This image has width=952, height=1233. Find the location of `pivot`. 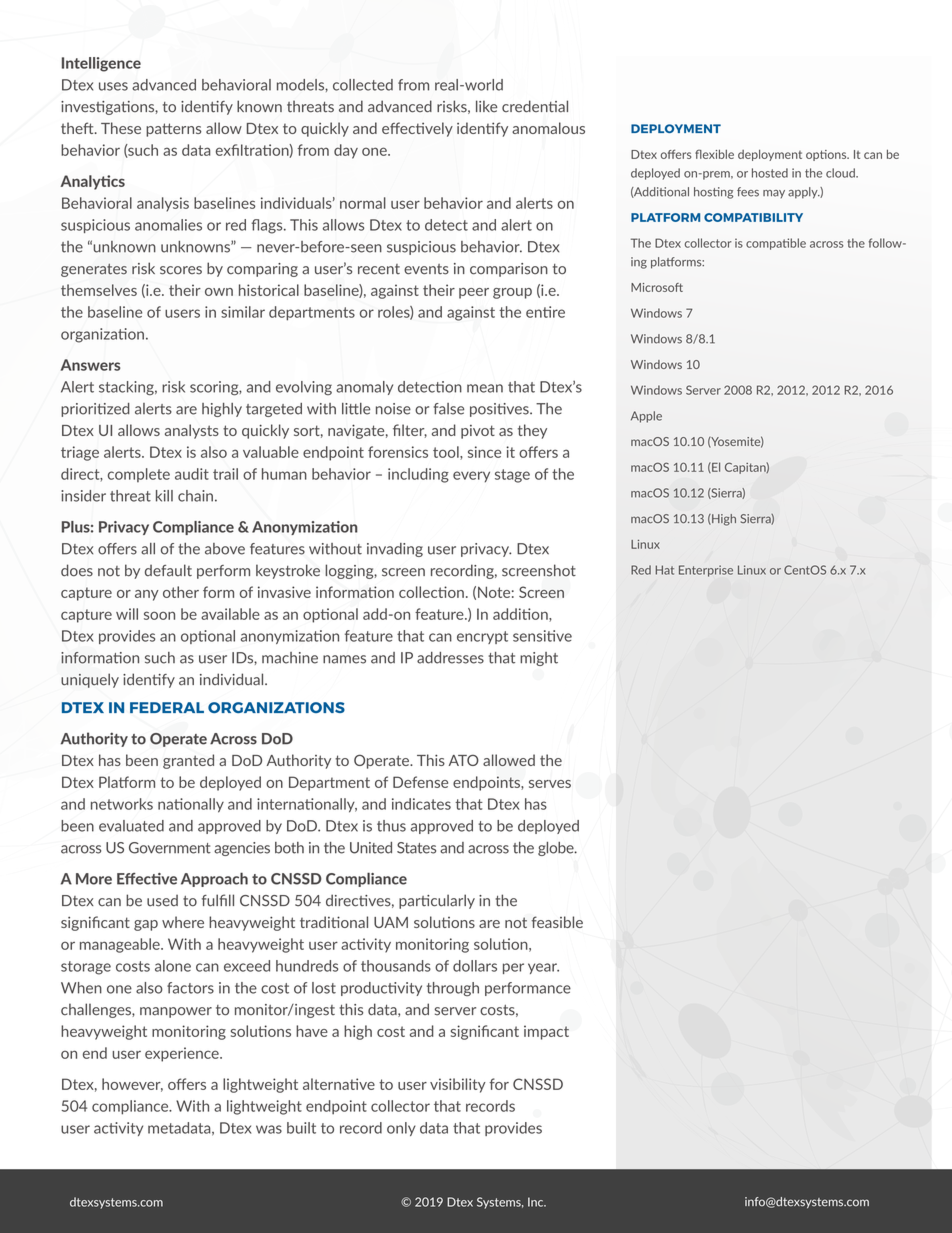

pivot is located at coordinates (478, 432).
